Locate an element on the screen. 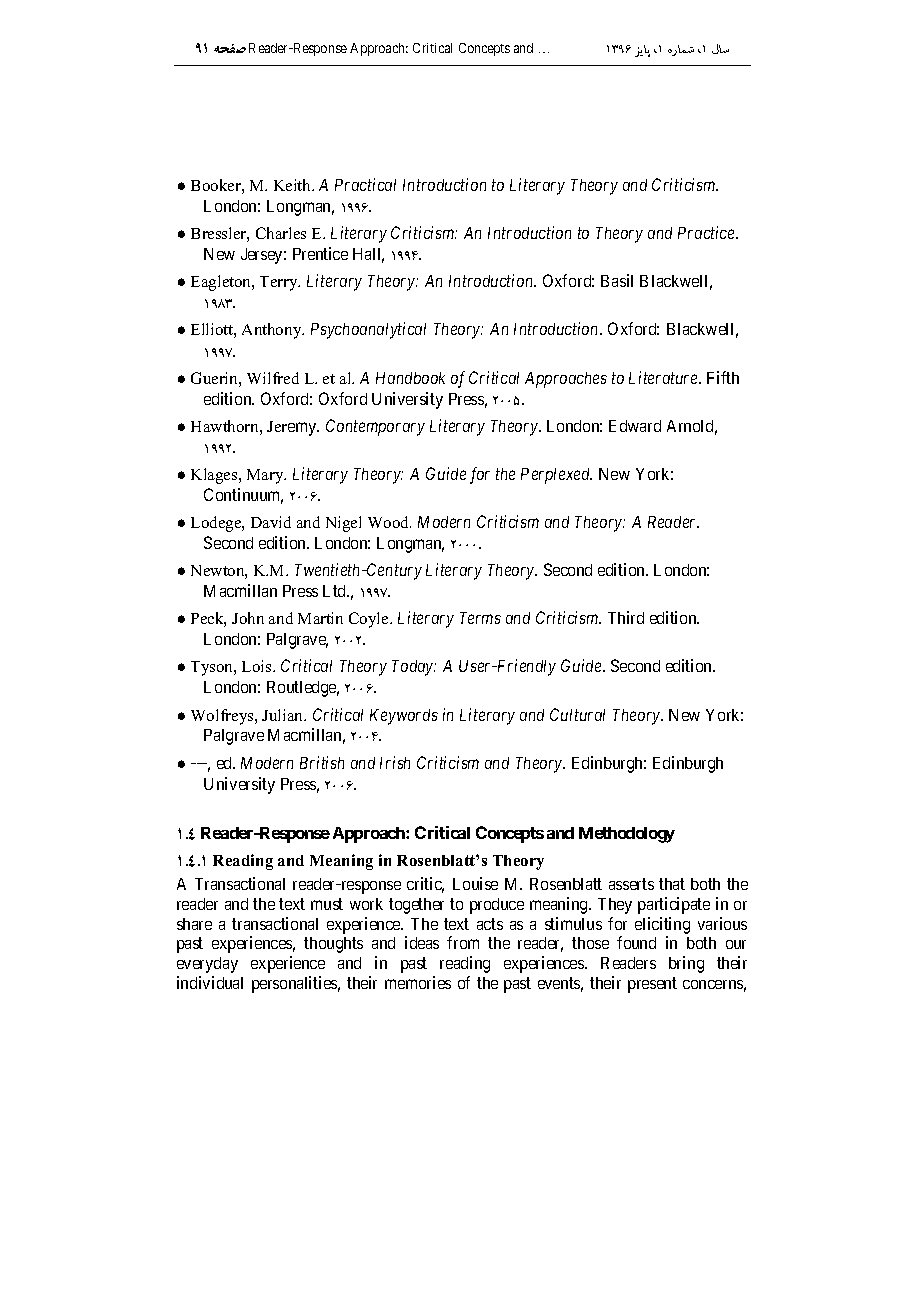 The height and width of the screenshot is (1308, 924). Wilfred is located at coordinates (273, 378).
